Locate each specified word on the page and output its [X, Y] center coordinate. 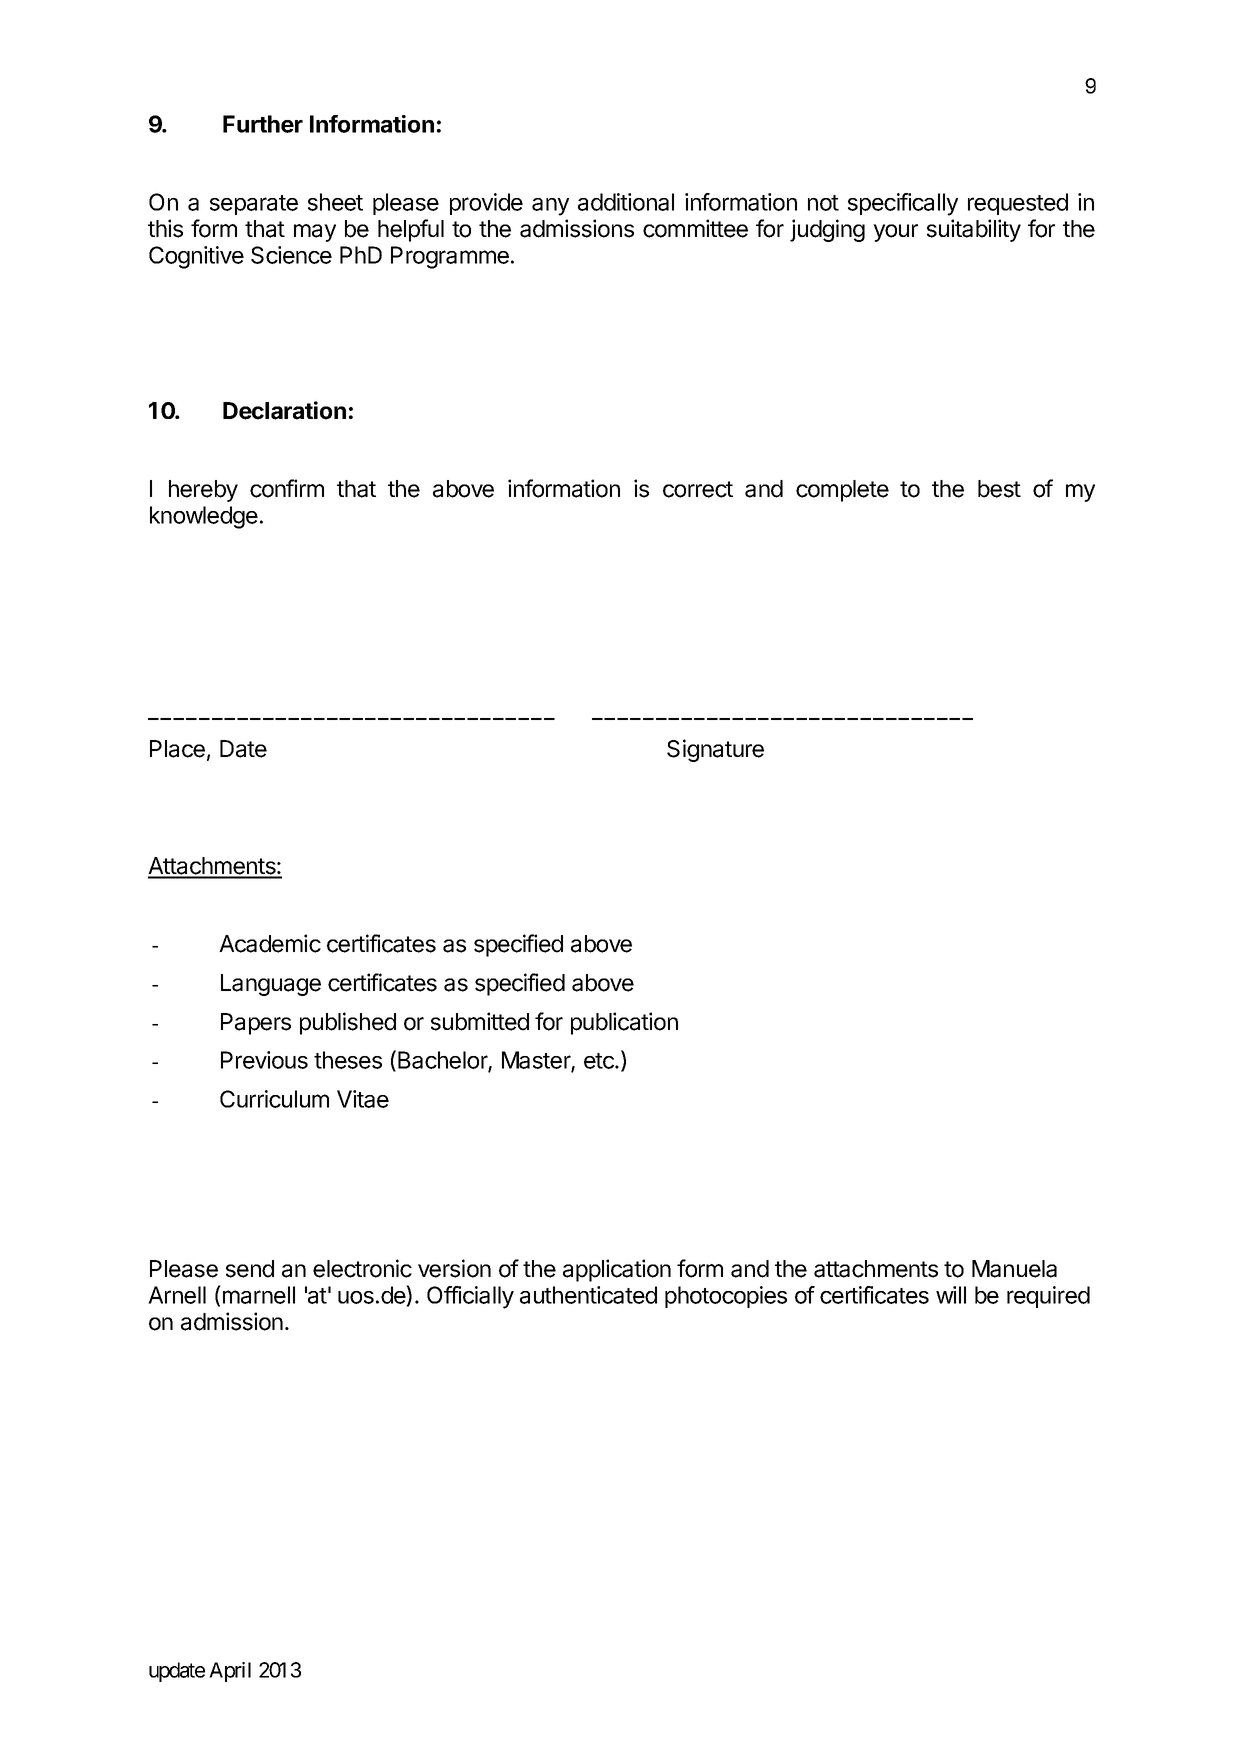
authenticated [588, 1295]
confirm [287, 488]
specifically [903, 204]
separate [254, 205]
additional [626, 202]
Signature [715, 750]
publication [624, 1023]
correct [698, 489]
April [230, 1672]
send [250, 1269]
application [617, 1270]
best [999, 489]
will [951, 1295]
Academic [270, 943]
